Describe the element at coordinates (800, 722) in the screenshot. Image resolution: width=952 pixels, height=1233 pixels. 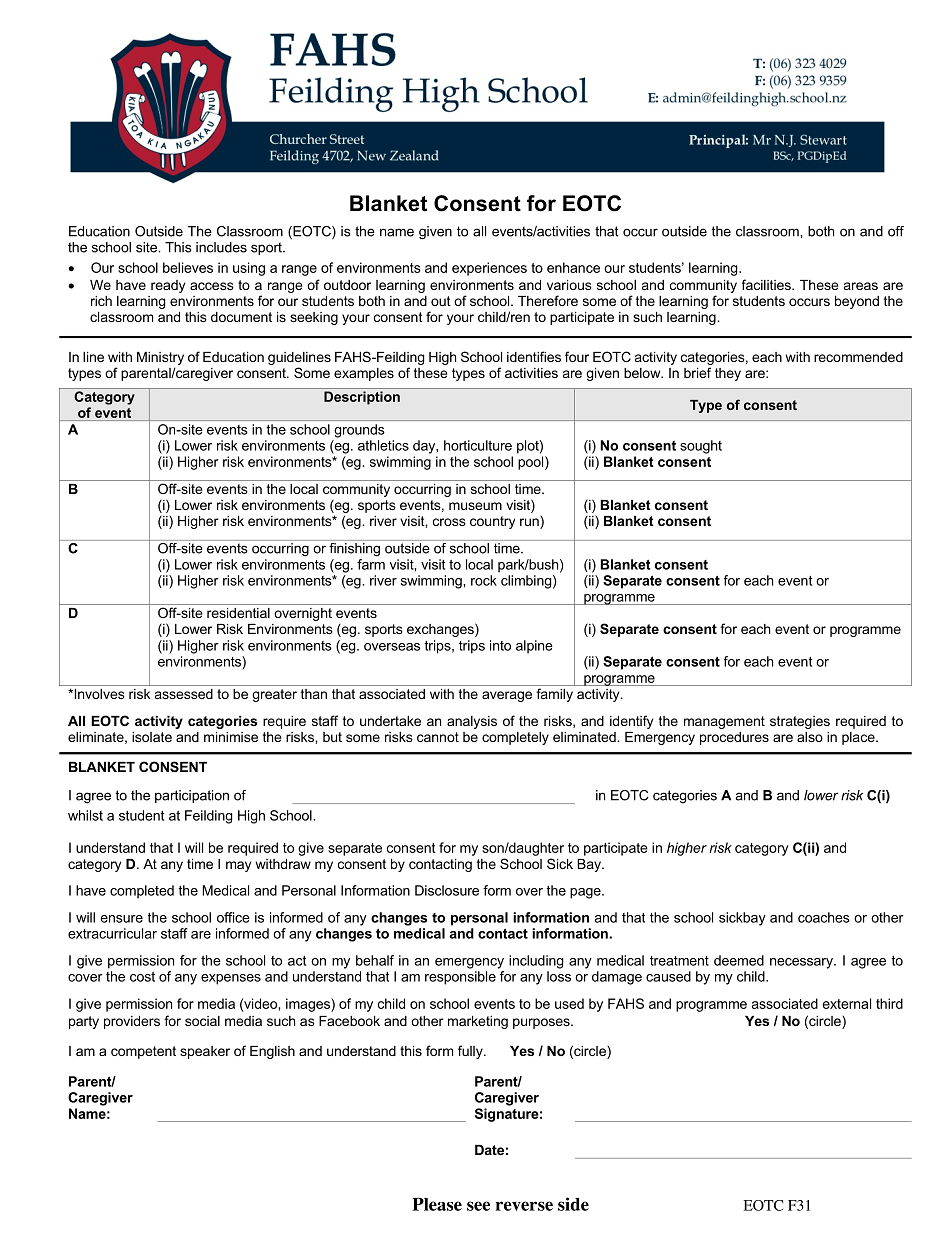
I see `strategies` at that location.
